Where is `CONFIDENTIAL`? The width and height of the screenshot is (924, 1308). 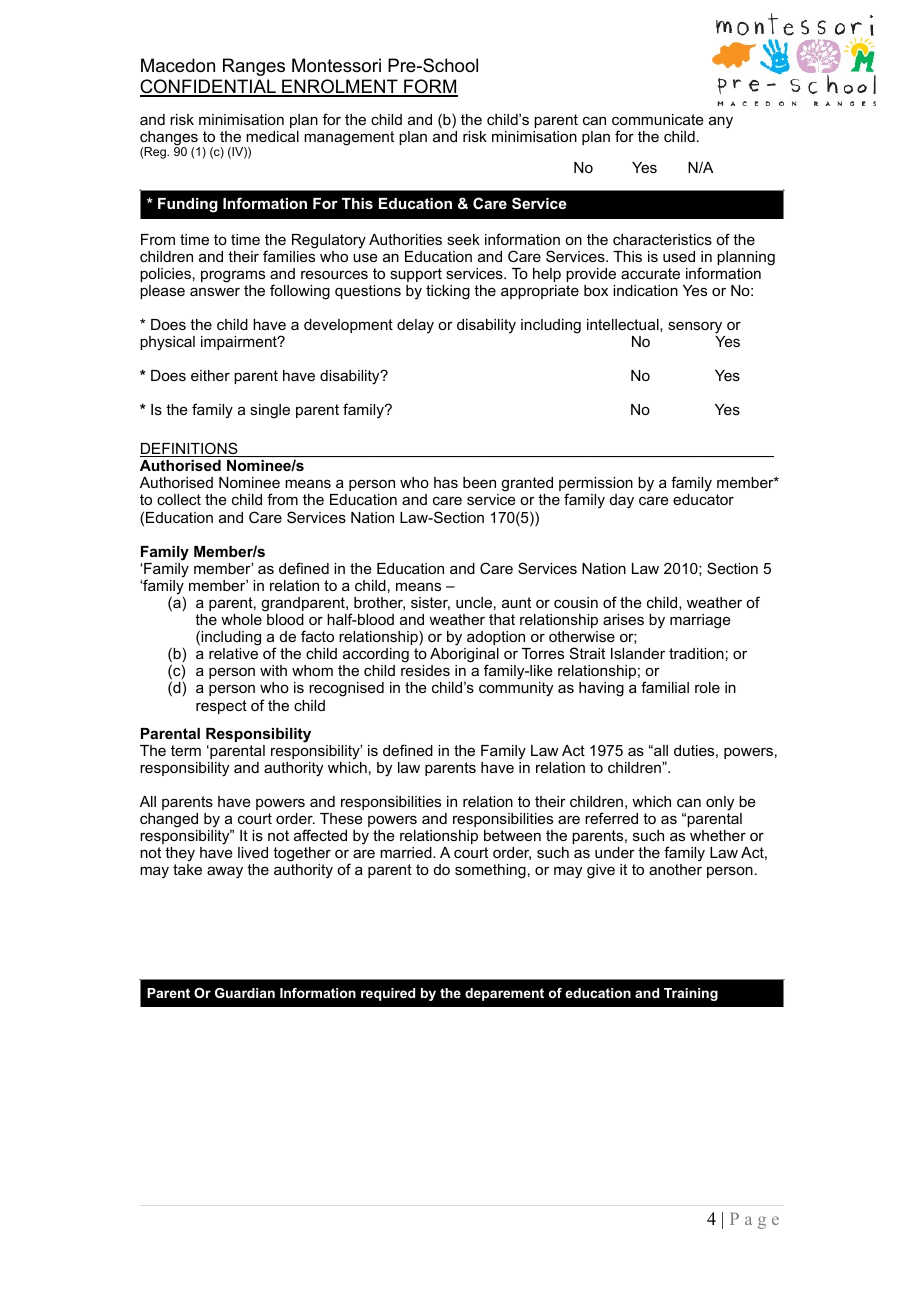
CONFIDENTIAL is located at coordinates (209, 88).
